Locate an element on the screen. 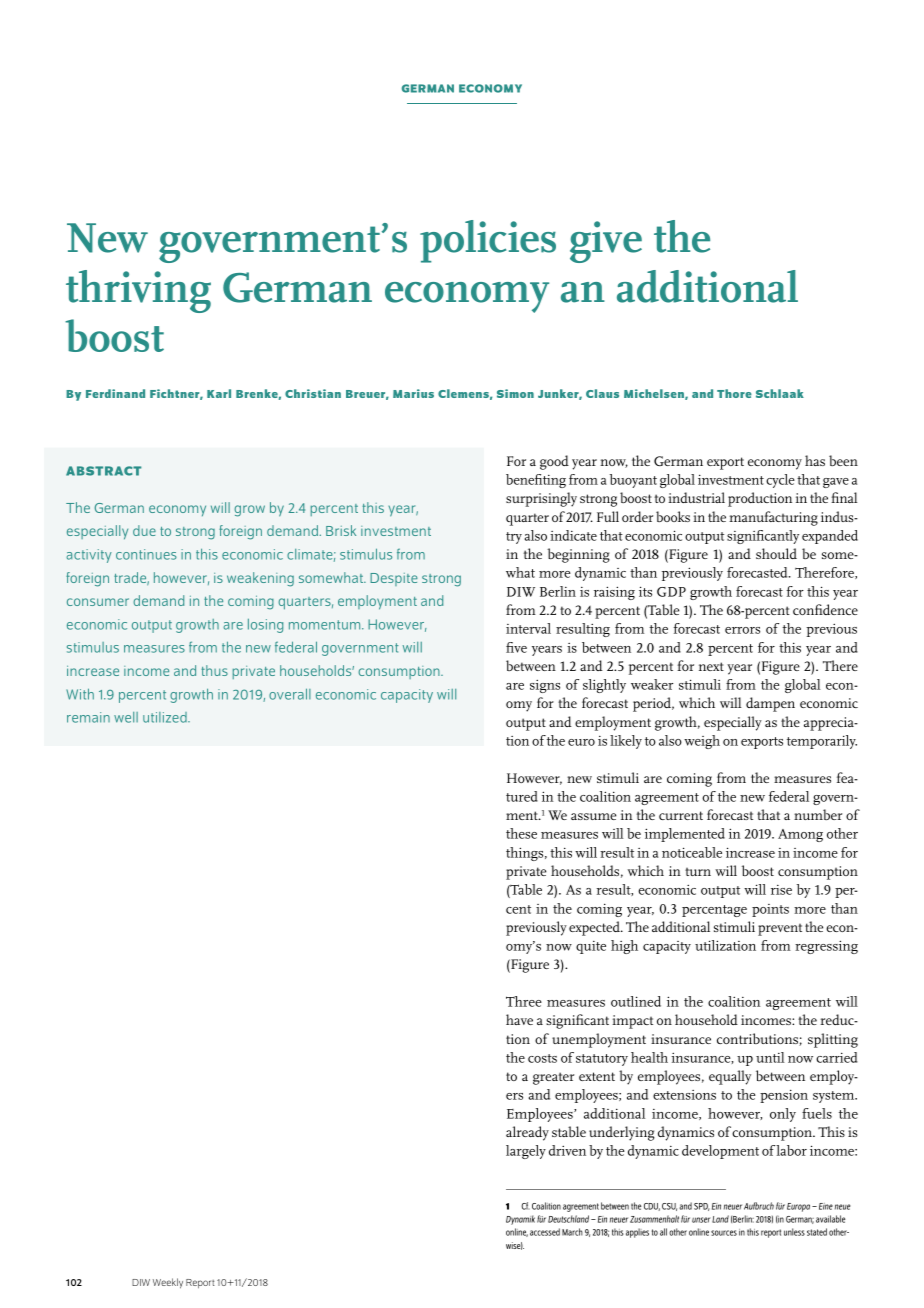 This screenshot has height=1308, width=924. these is located at coordinates (521, 833).
